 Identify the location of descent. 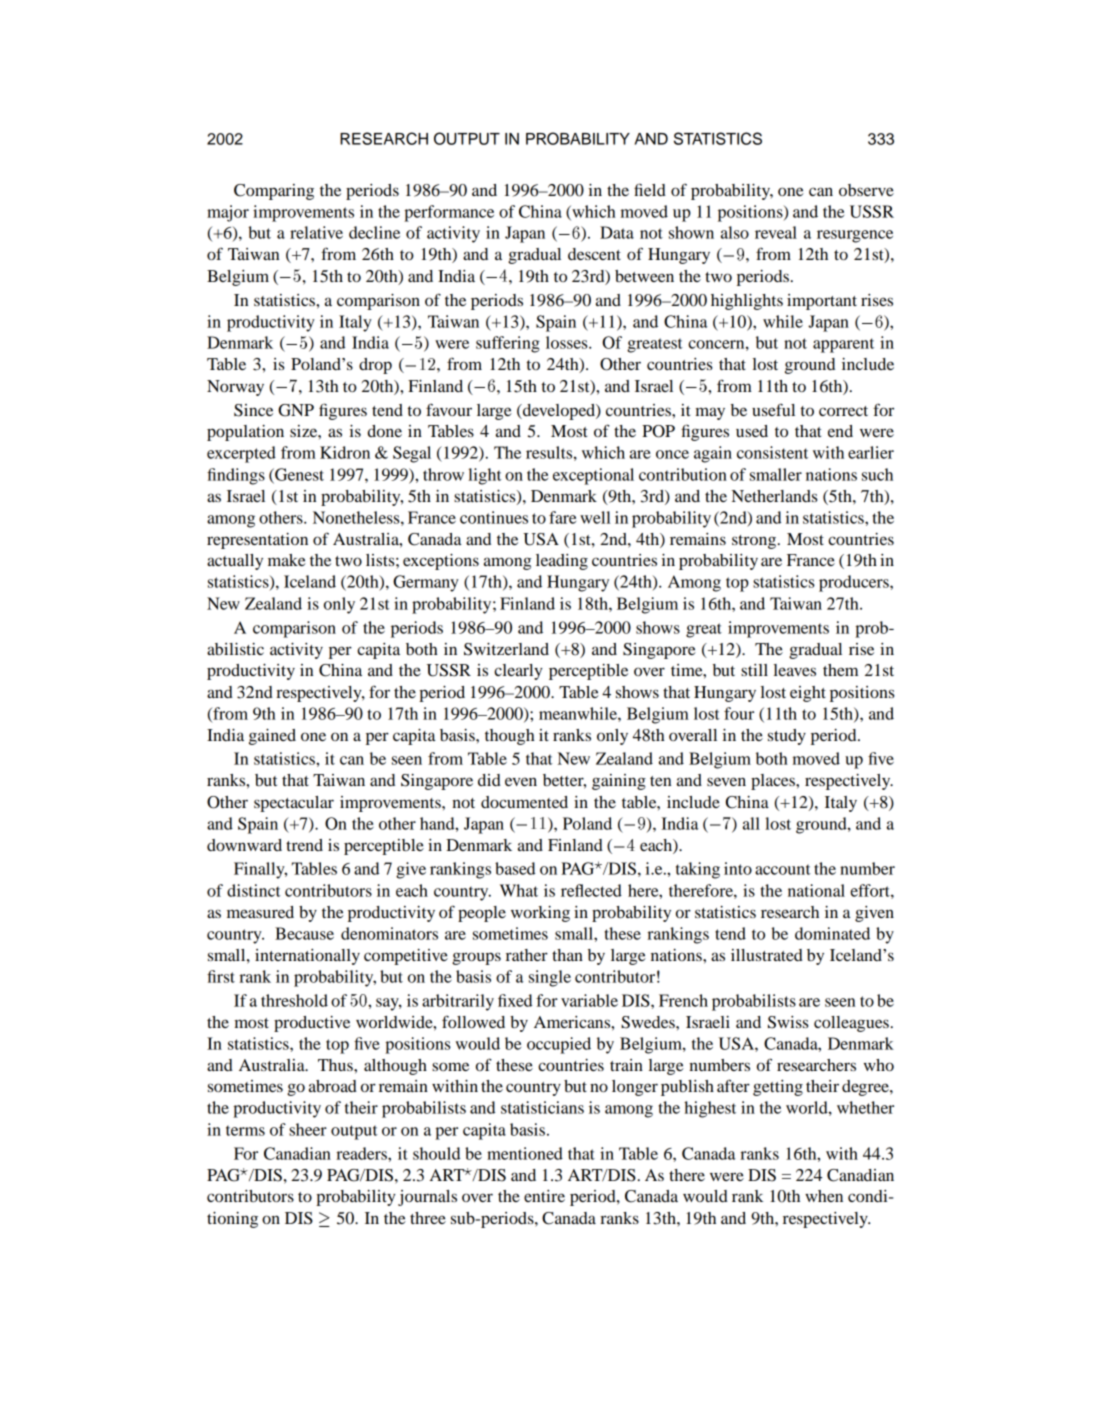
(594, 254).
